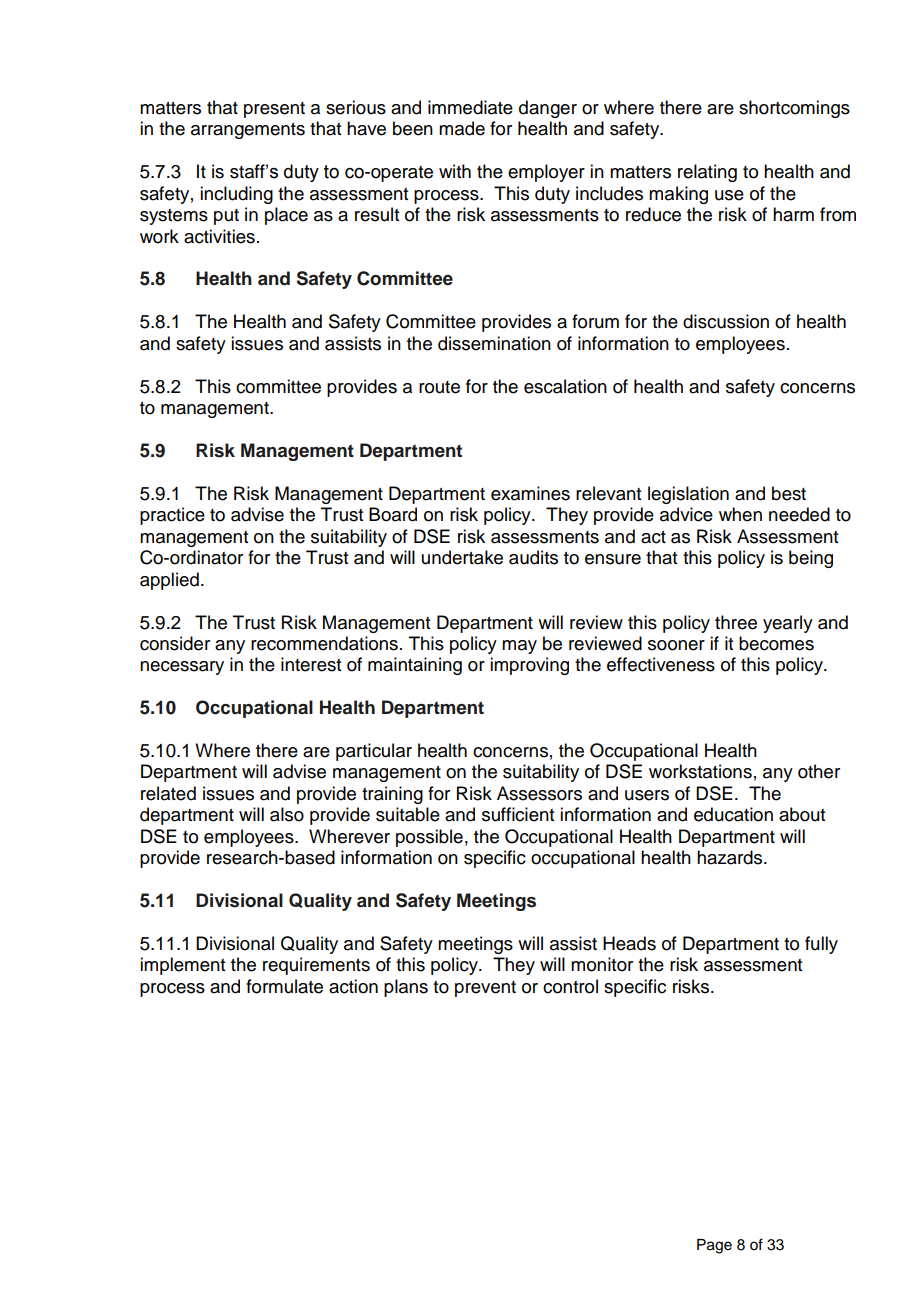  What do you see at coordinates (284, 986) in the screenshot?
I see `formulate` at bounding box center [284, 986].
